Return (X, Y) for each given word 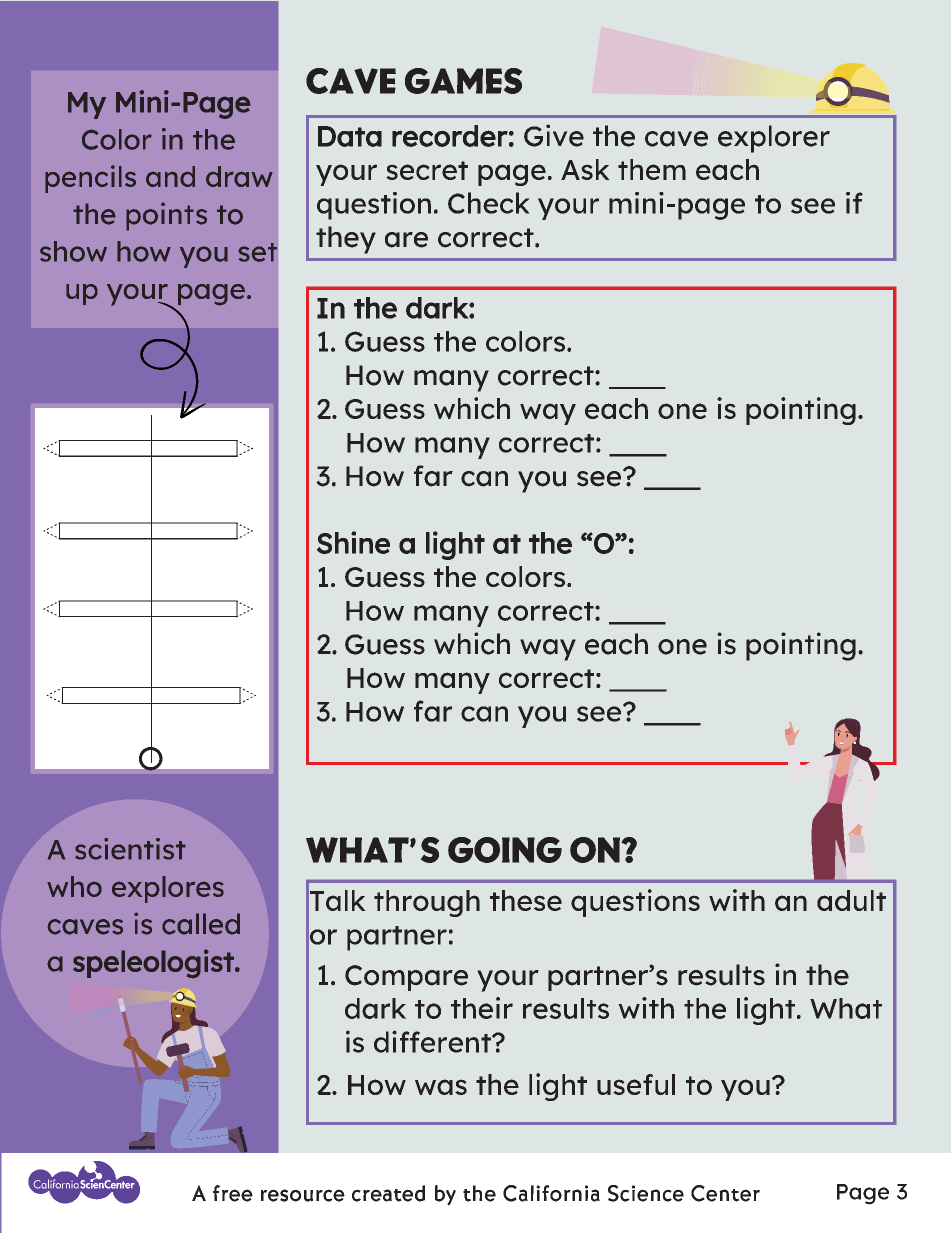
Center (725, 1193)
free (233, 1193)
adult (851, 900)
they (346, 240)
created (388, 1193)
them (652, 169)
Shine (353, 542)
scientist (130, 849)
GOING (505, 850)
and (170, 176)
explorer (774, 139)
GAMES (463, 81)
